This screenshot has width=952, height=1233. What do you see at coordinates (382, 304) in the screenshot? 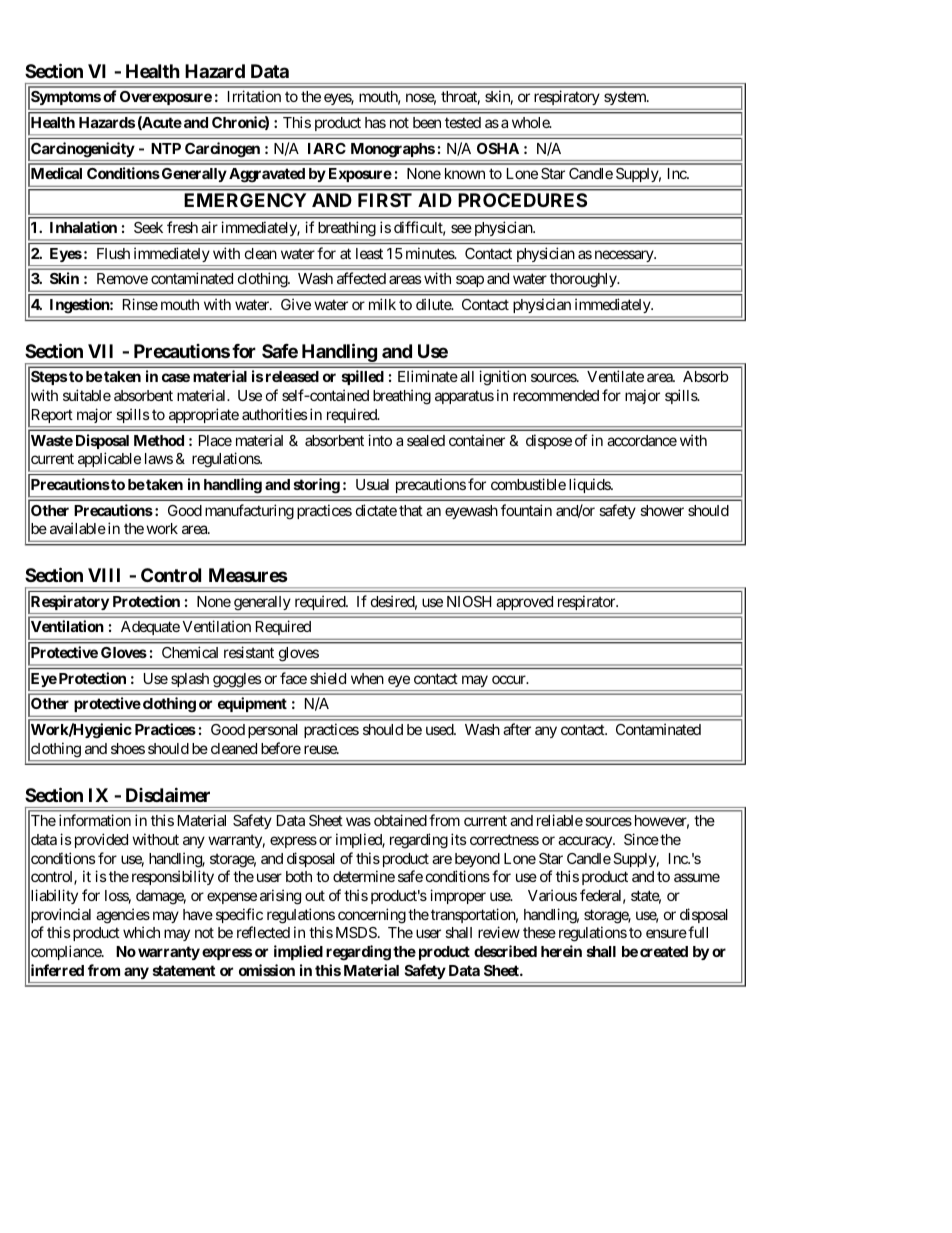
I see `milk` at bounding box center [382, 304].
